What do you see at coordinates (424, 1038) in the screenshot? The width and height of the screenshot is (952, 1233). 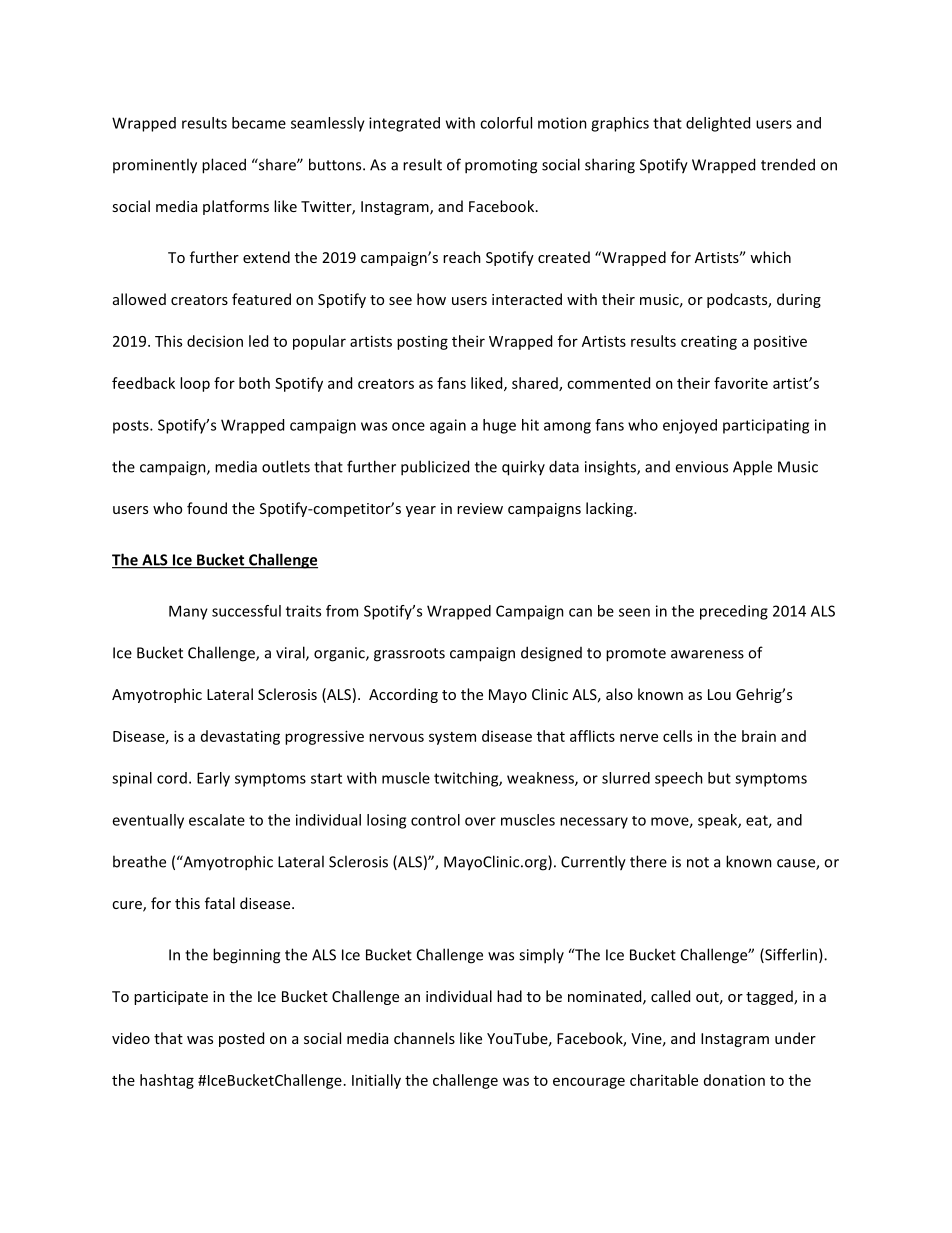 I see `channels` at bounding box center [424, 1038].
